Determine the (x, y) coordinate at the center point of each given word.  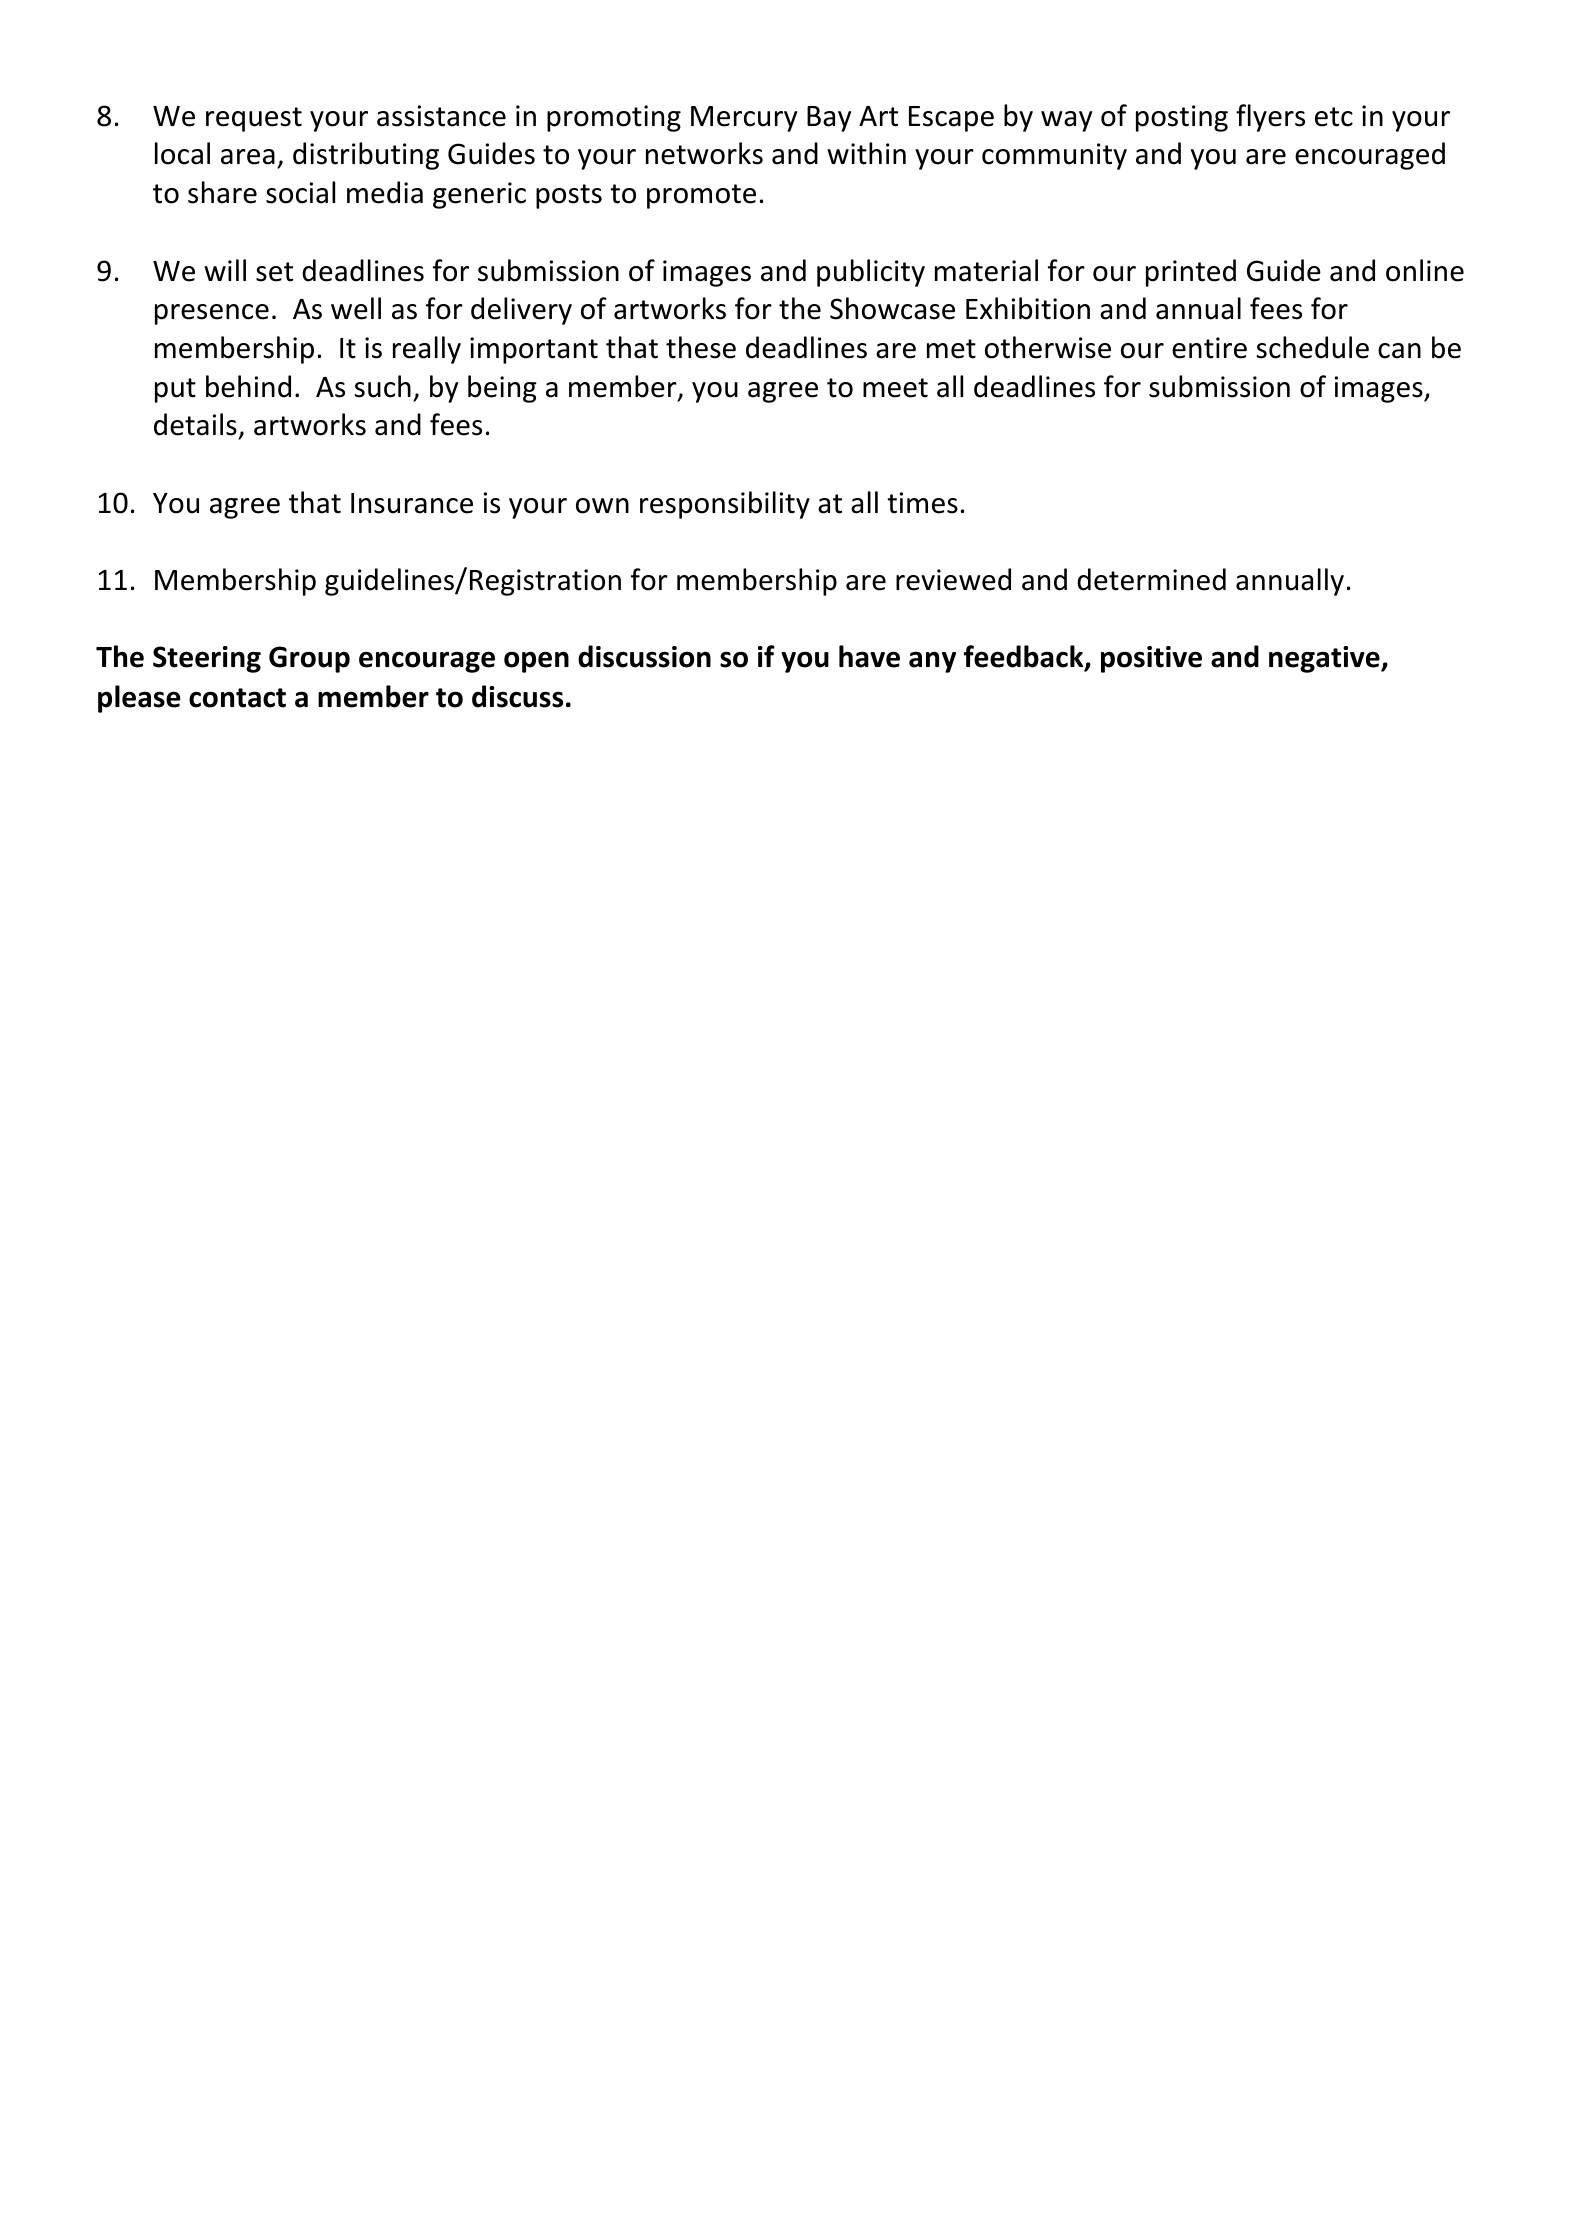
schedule (1312, 347)
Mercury (744, 119)
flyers (1270, 118)
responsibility (725, 505)
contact (237, 698)
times (922, 503)
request (254, 119)
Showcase (892, 308)
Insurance (412, 503)
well (356, 308)
